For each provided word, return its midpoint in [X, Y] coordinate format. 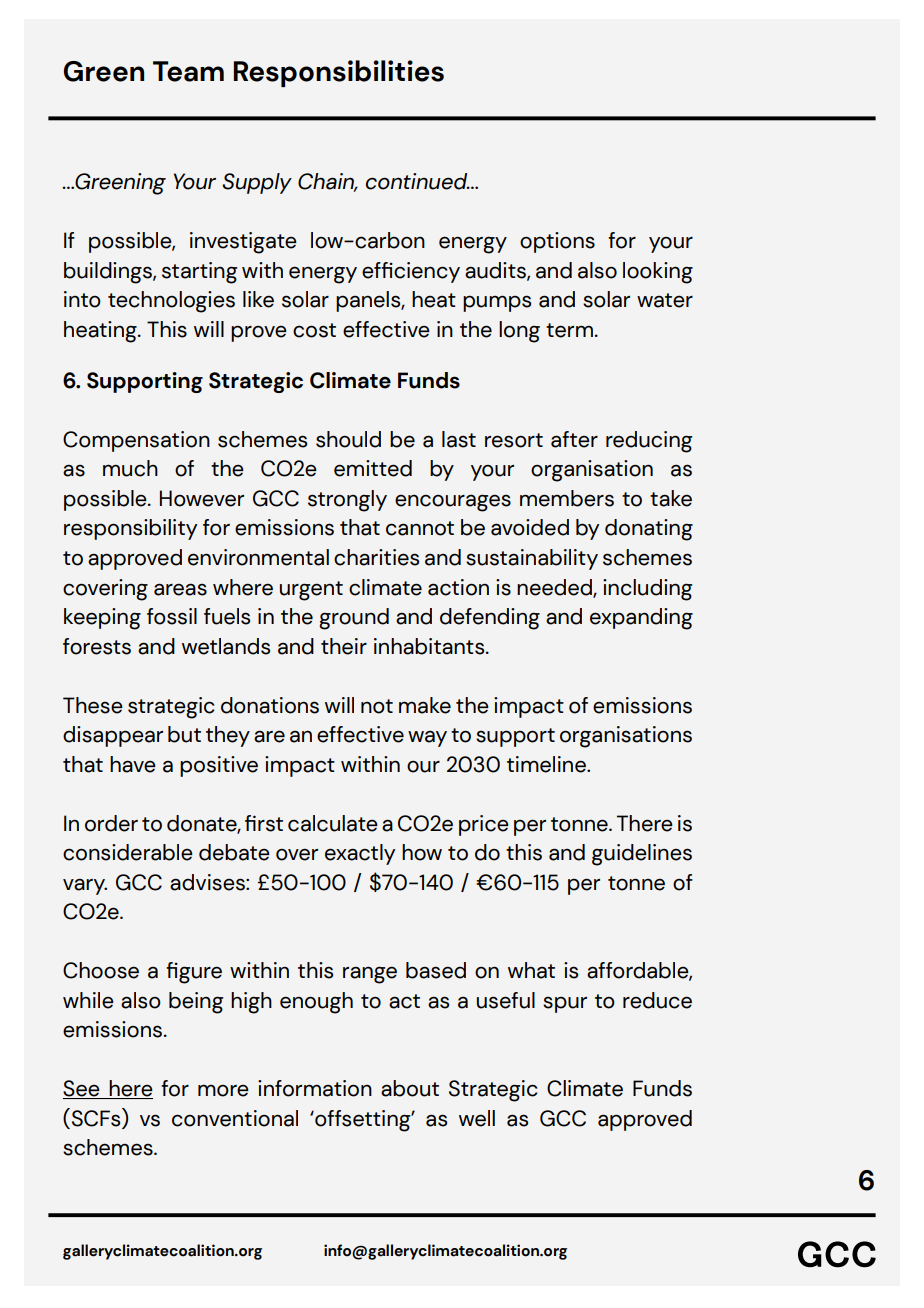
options [557, 242]
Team [188, 71]
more [223, 1090]
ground [354, 619]
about [410, 1088]
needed [555, 588]
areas [180, 589]
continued [418, 181]
